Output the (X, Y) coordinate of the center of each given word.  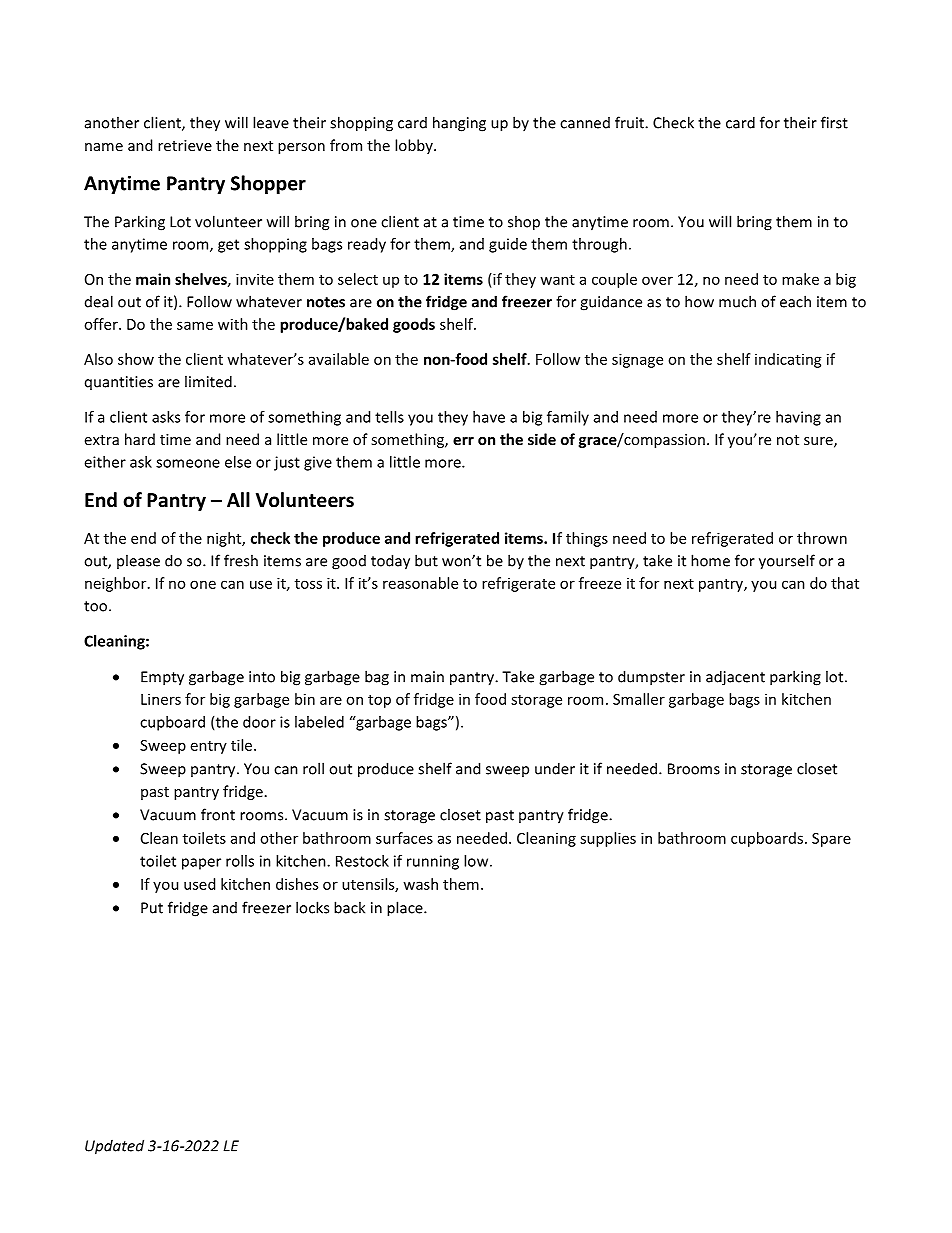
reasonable (420, 583)
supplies (608, 839)
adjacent (735, 678)
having (798, 418)
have (489, 417)
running (433, 862)
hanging (459, 124)
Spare (831, 840)
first (834, 122)
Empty (162, 678)
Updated (114, 1147)
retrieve (185, 145)
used (199, 884)
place (406, 909)
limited (208, 381)
